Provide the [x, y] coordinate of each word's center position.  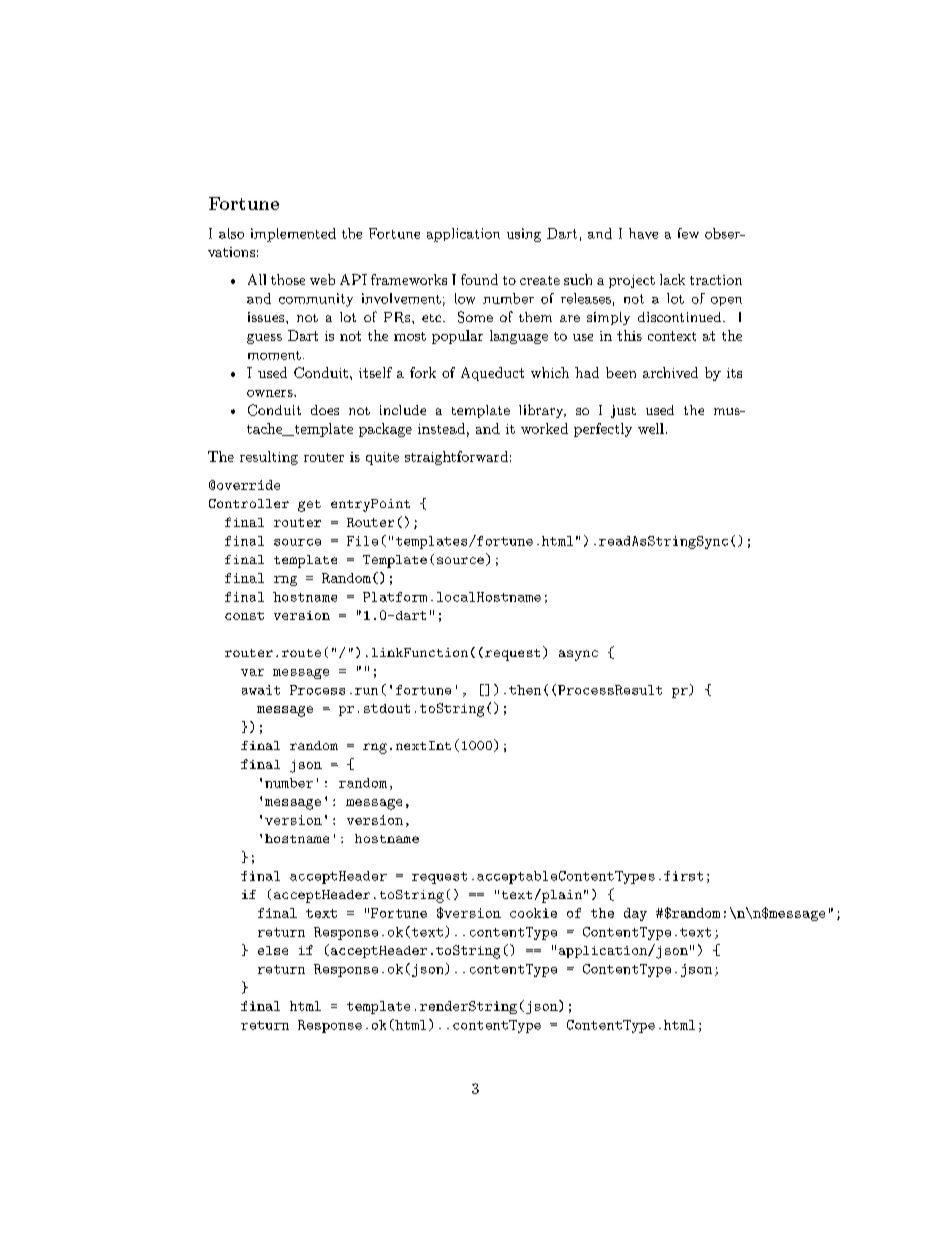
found [479, 279]
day [635, 914]
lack [672, 279]
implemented [293, 235]
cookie [533, 913]
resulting [269, 458]
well [651, 428]
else [273, 950]
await [261, 690]
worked [544, 428]
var [252, 672]
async [578, 655]
